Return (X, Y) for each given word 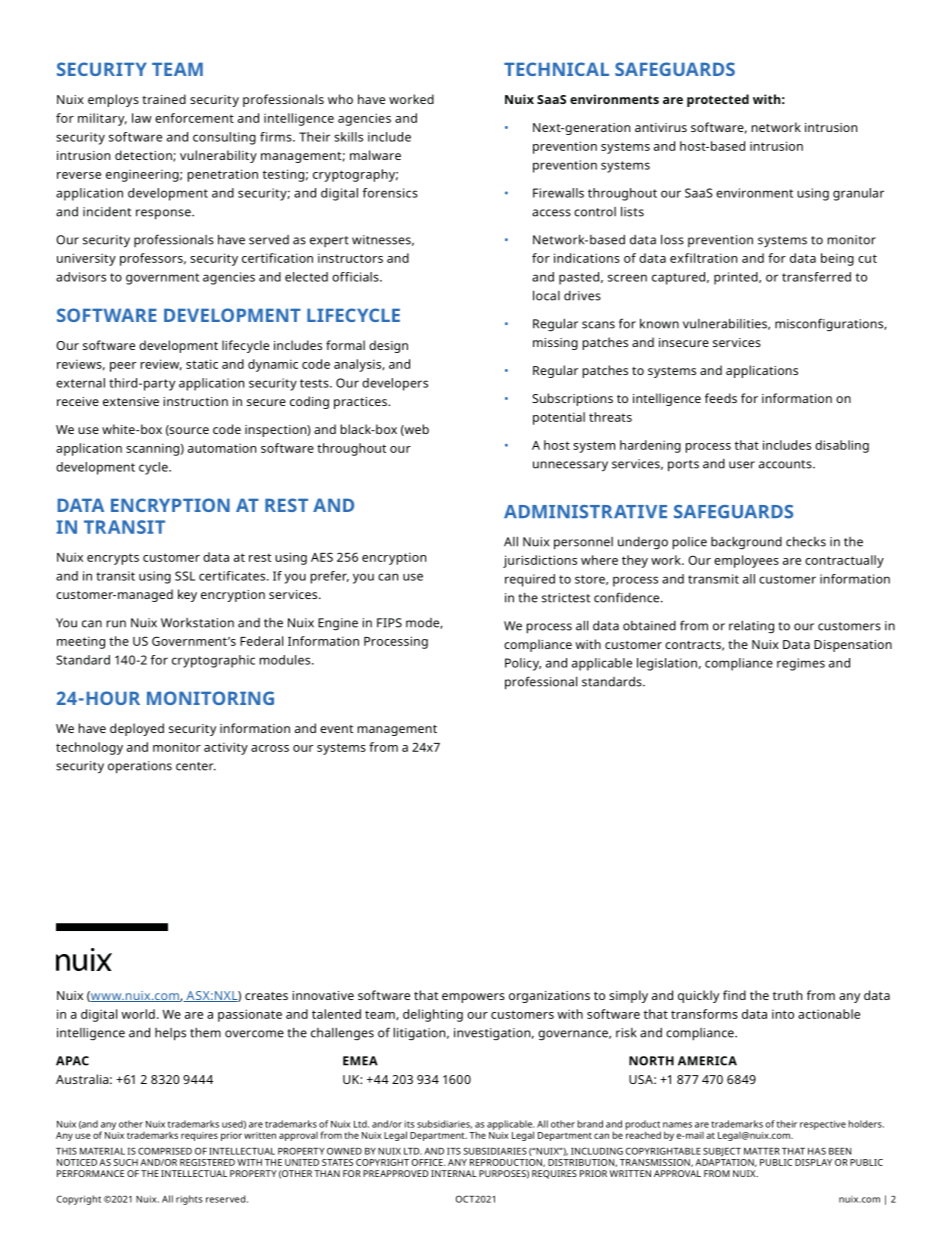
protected (718, 100)
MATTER (762, 1151)
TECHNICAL (556, 69)
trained (164, 99)
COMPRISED (165, 1151)
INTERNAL (454, 1173)
